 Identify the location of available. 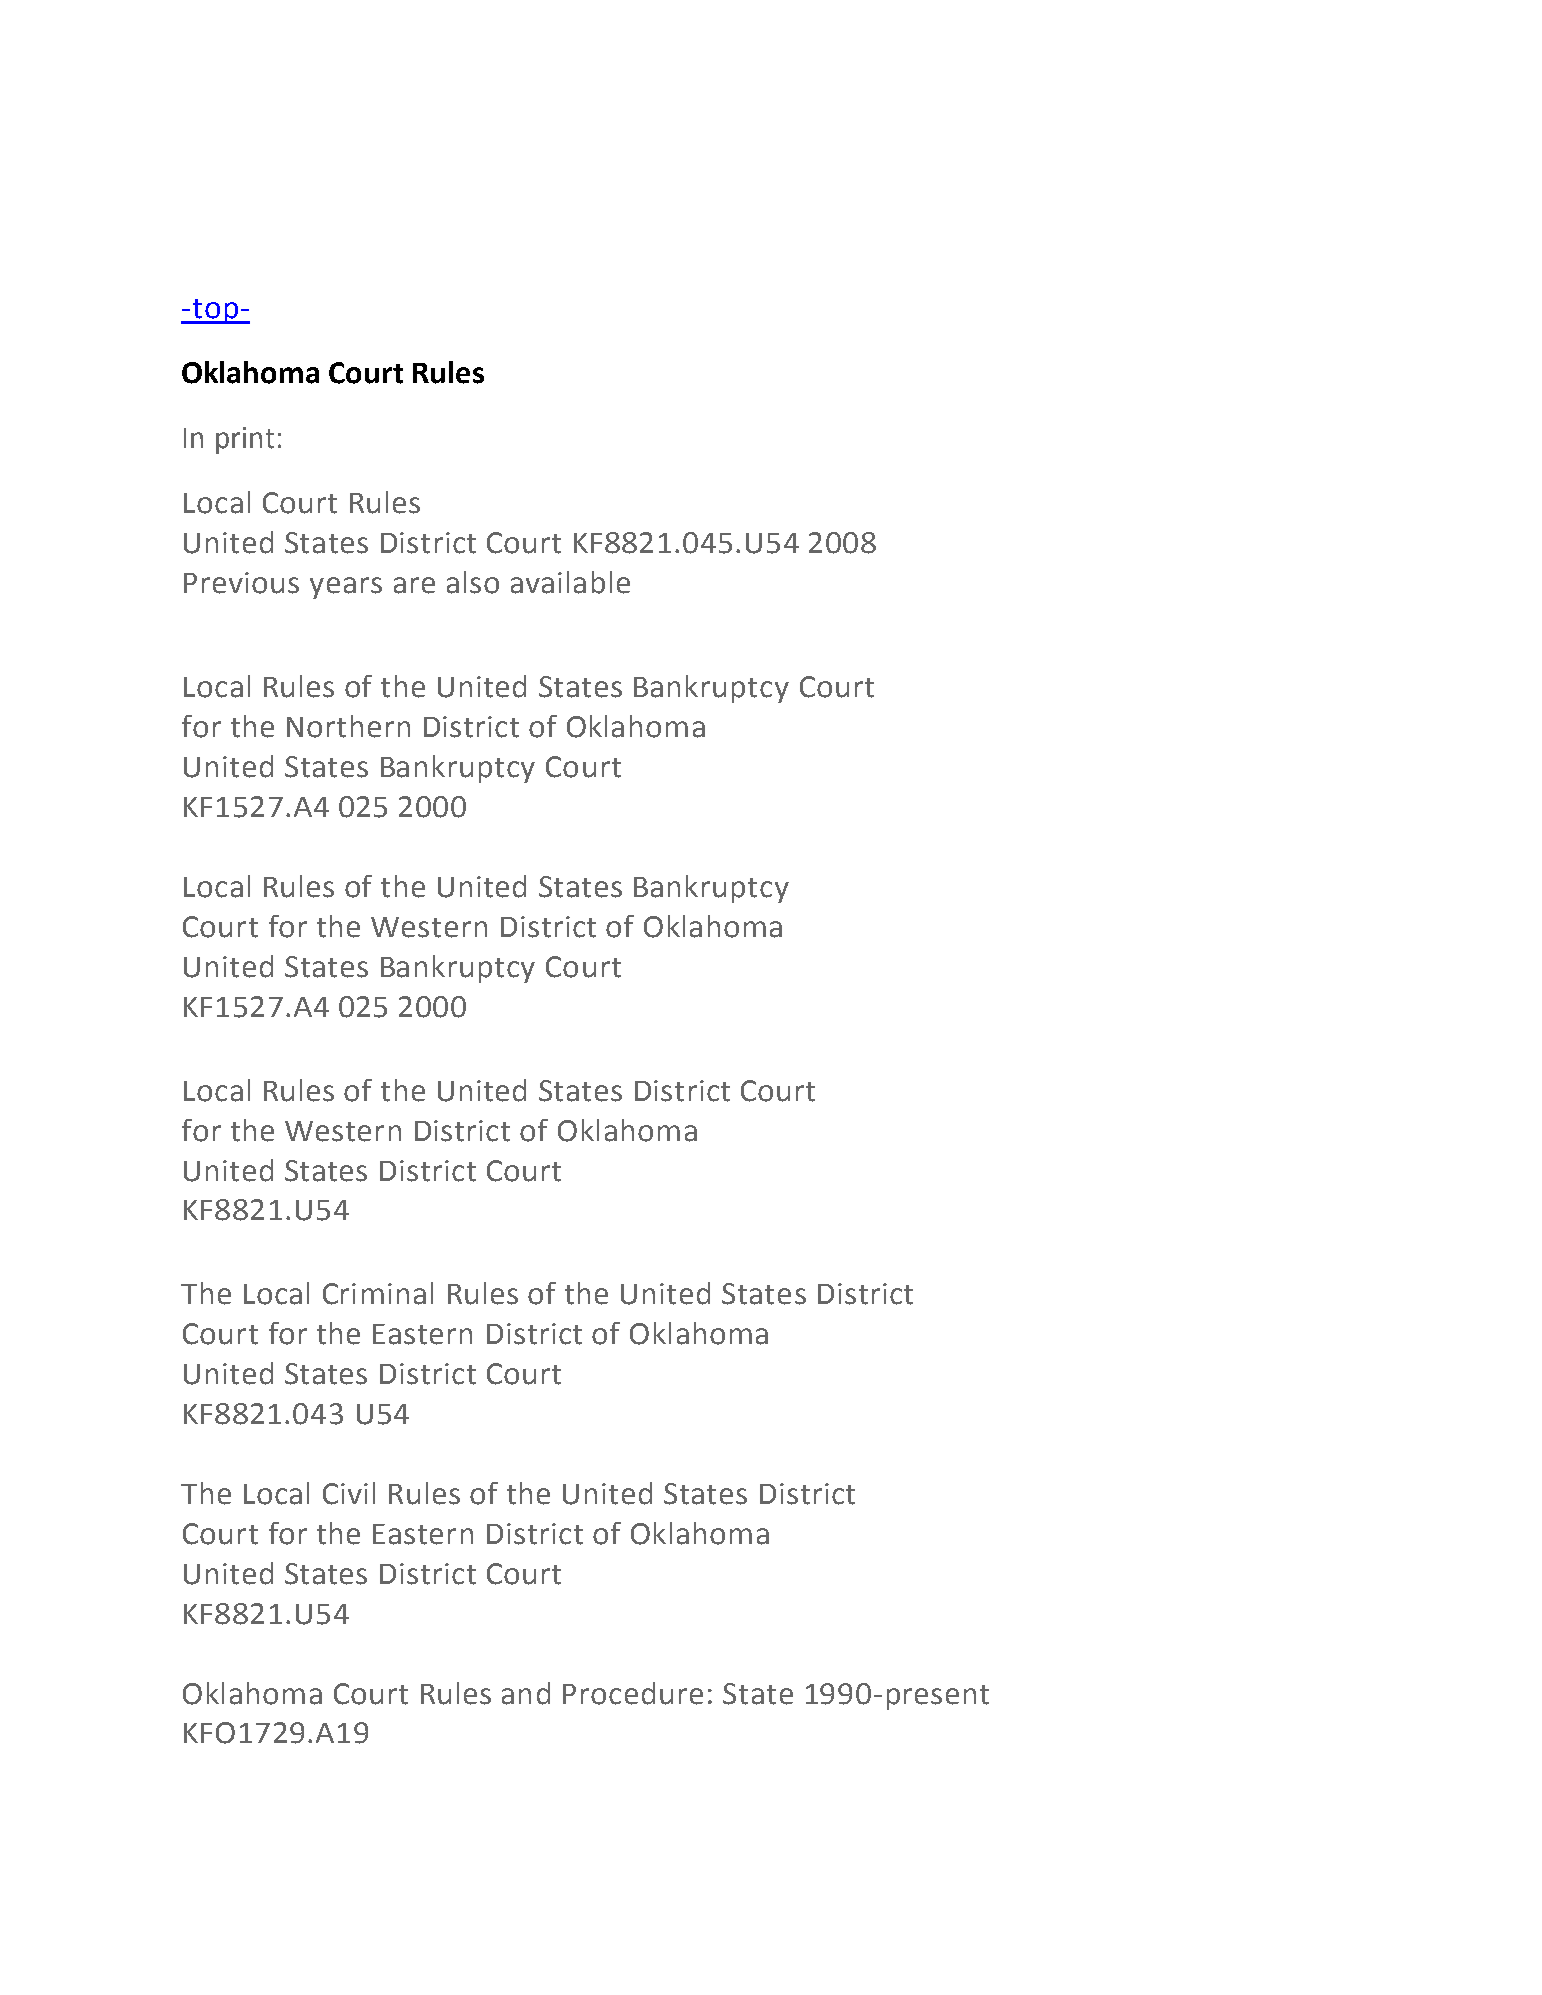
(570, 582).
